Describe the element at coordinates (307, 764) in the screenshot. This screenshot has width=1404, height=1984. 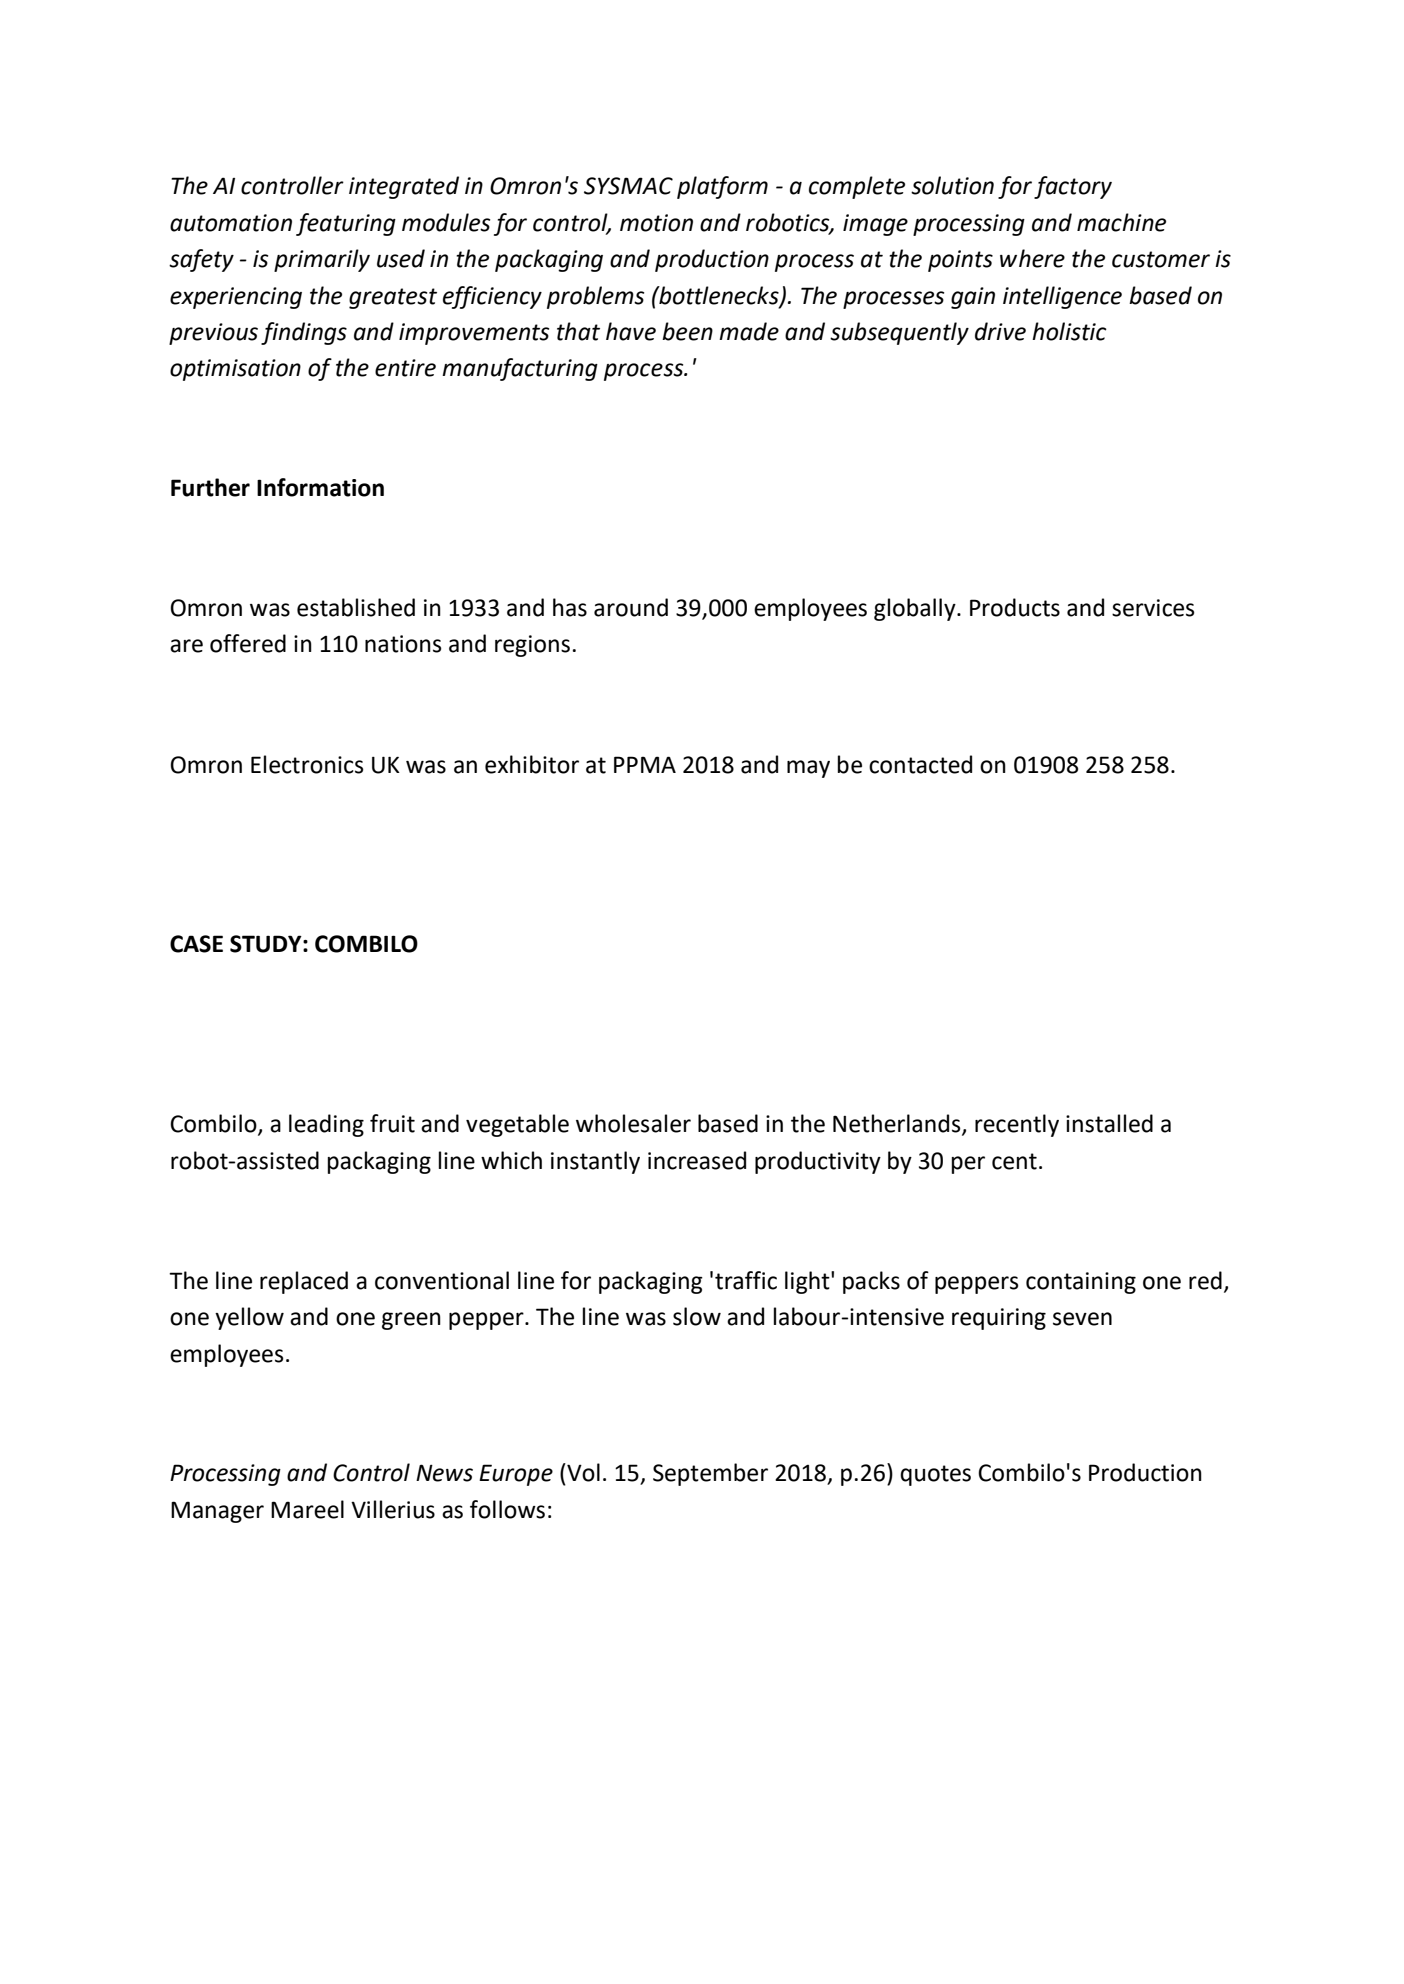
I see `Electronics` at that location.
